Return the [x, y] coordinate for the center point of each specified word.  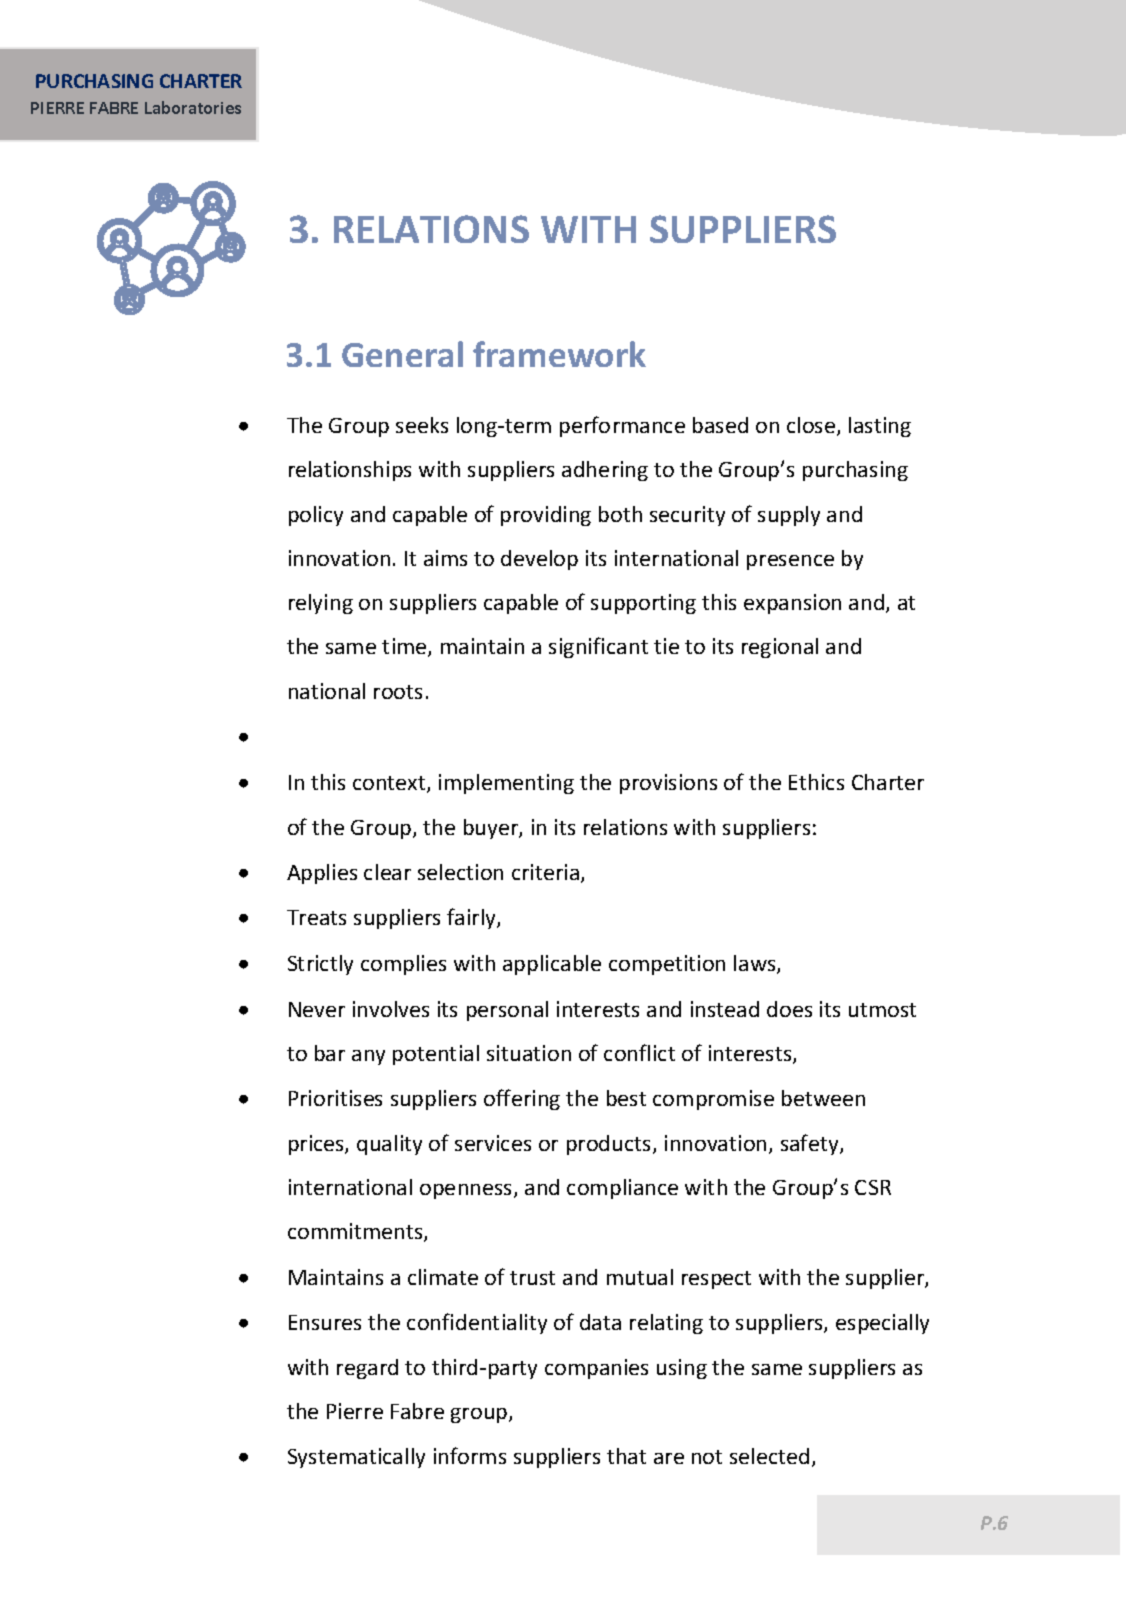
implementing [506, 784]
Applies [322, 874]
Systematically [356, 1458]
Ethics [816, 782]
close [812, 426]
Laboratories [193, 107]
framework [559, 354]
